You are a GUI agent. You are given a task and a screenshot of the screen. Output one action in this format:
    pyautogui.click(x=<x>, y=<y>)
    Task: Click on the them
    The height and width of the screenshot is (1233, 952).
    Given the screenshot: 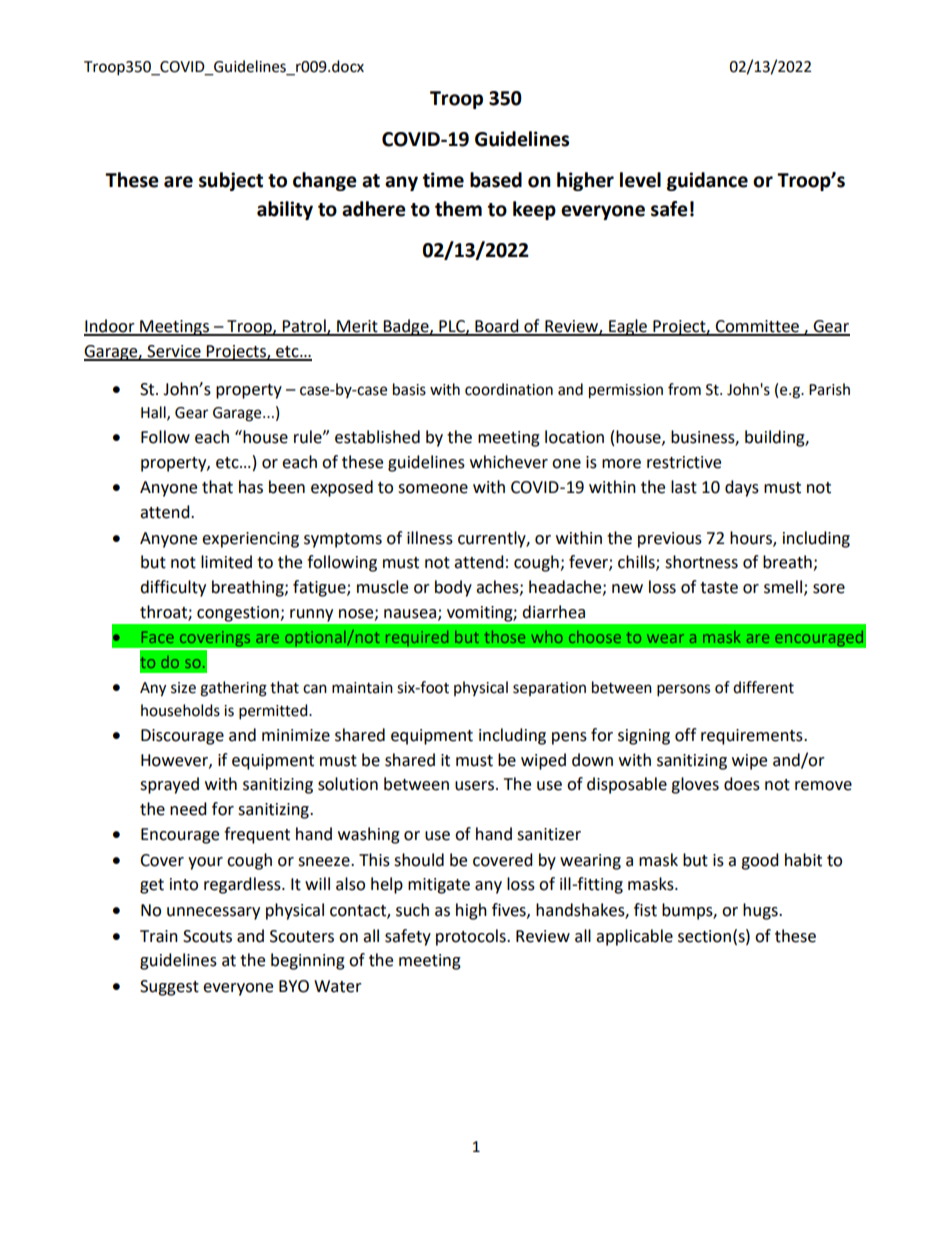 What is the action you would take?
    pyautogui.click(x=458, y=209)
